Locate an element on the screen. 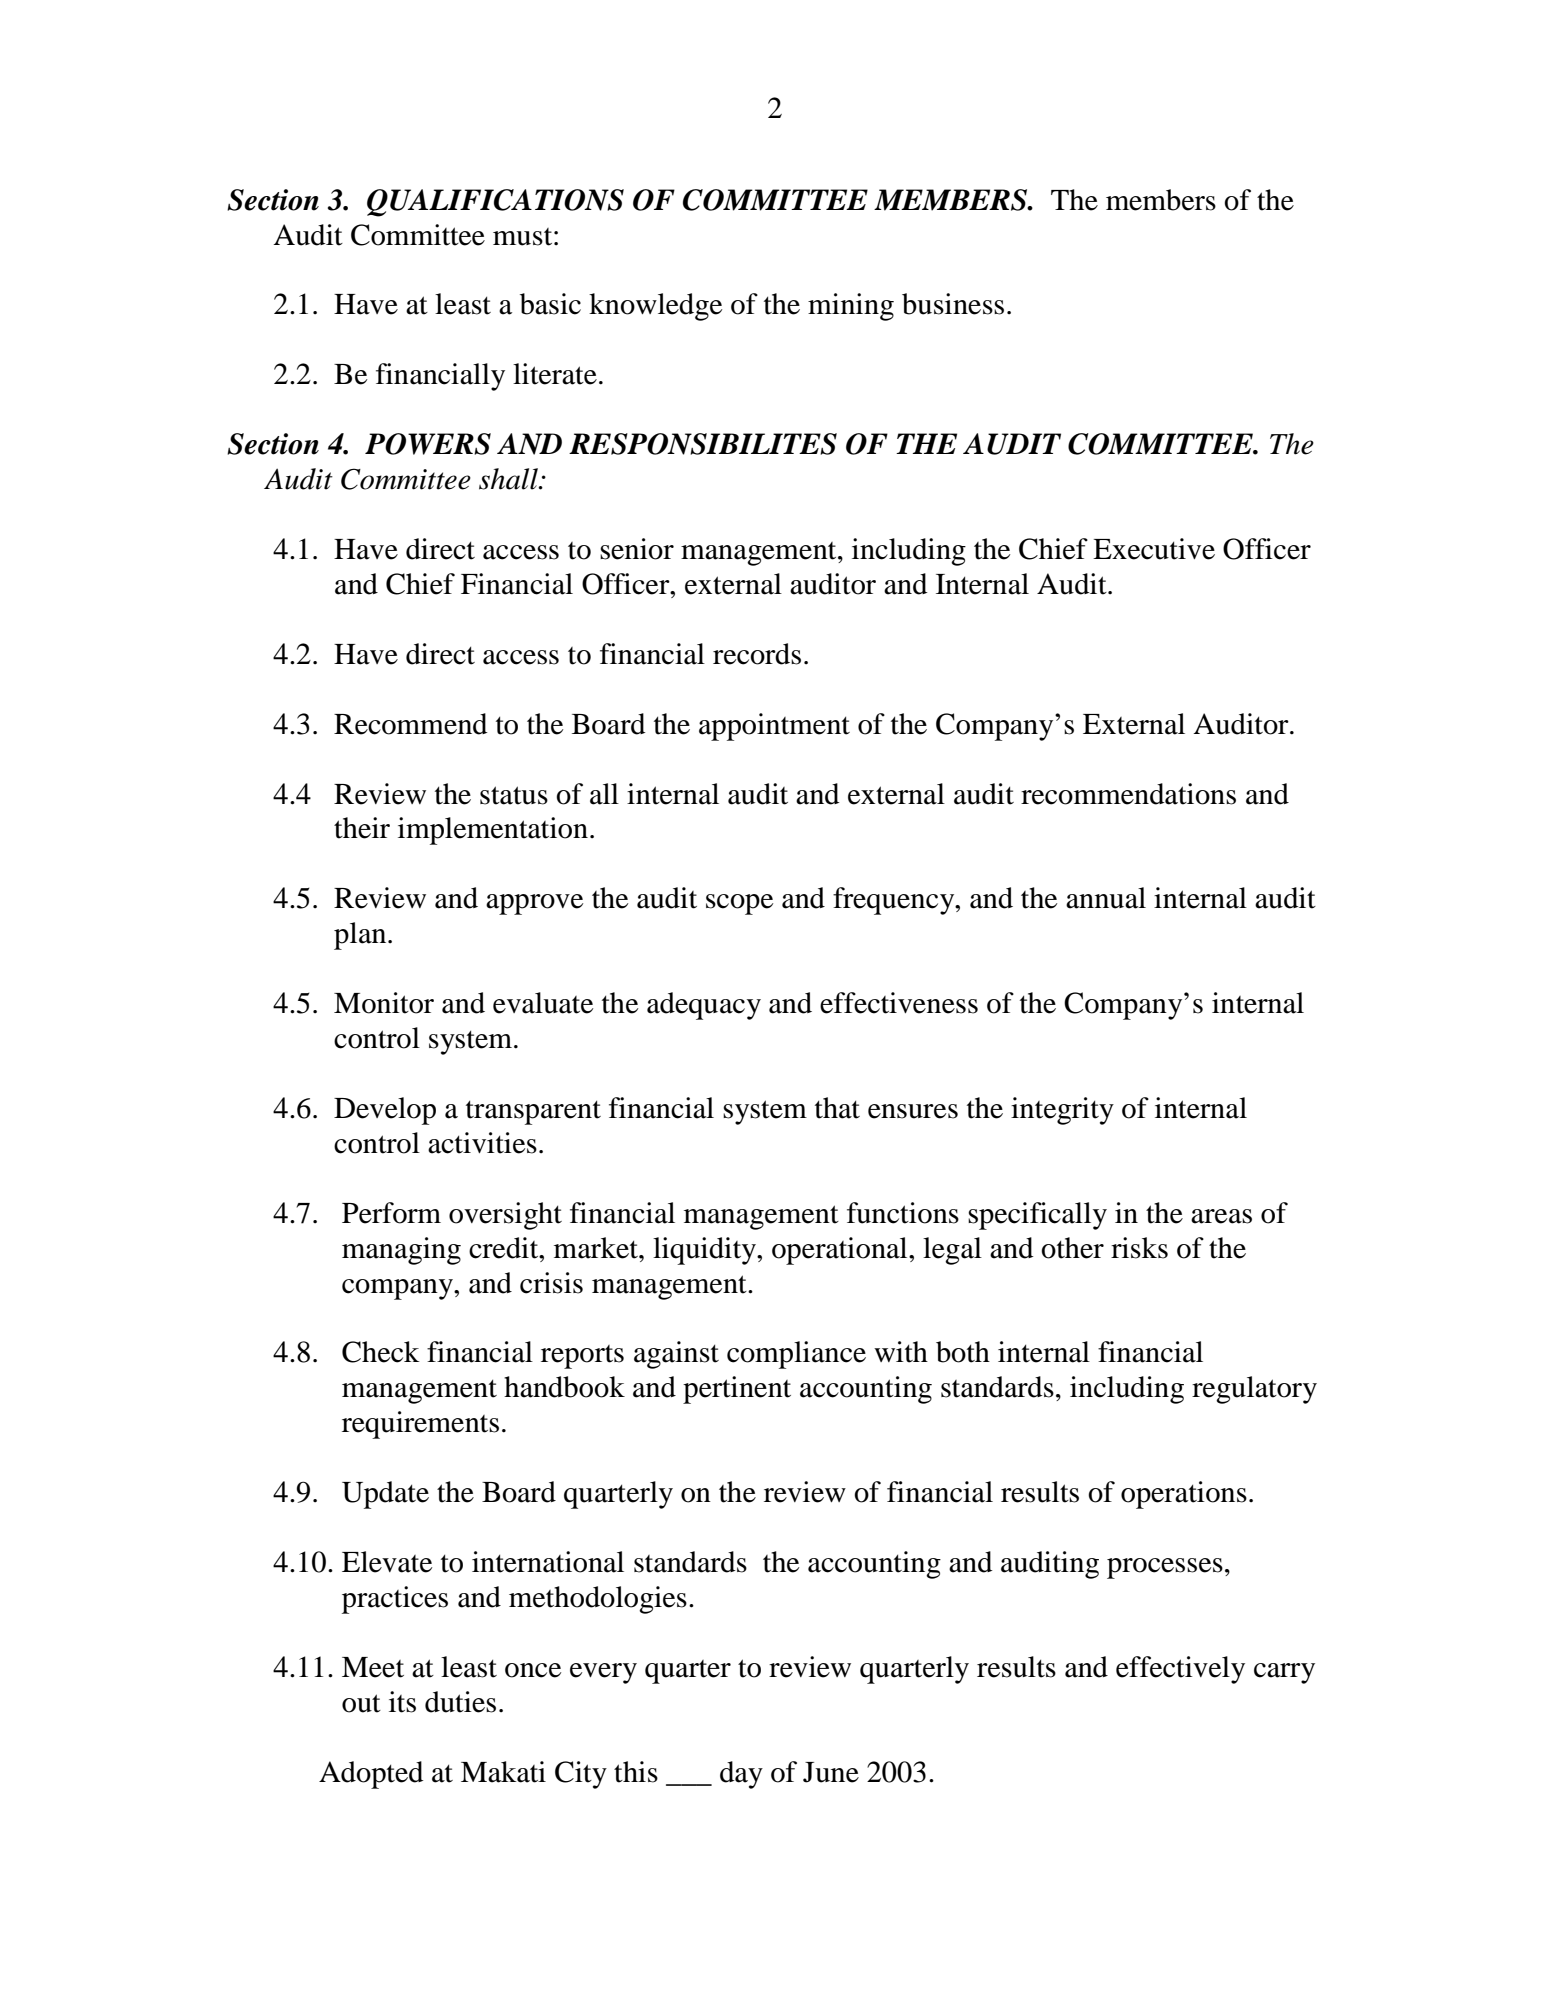  mining is located at coordinates (851, 307).
